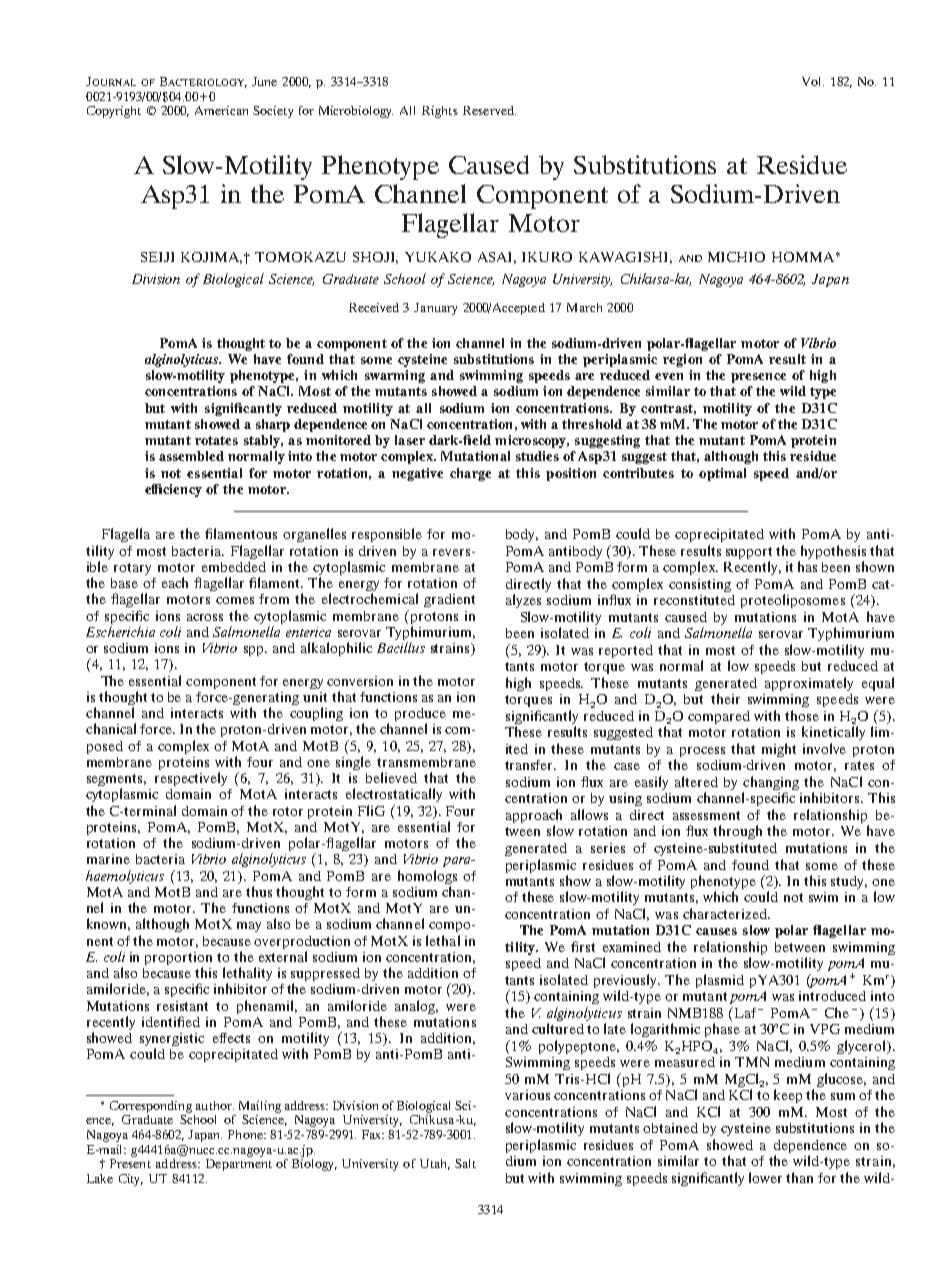 This screenshot has width=952, height=1277. Describe the element at coordinates (737, 832) in the screenshot. I see `through` at that location.
